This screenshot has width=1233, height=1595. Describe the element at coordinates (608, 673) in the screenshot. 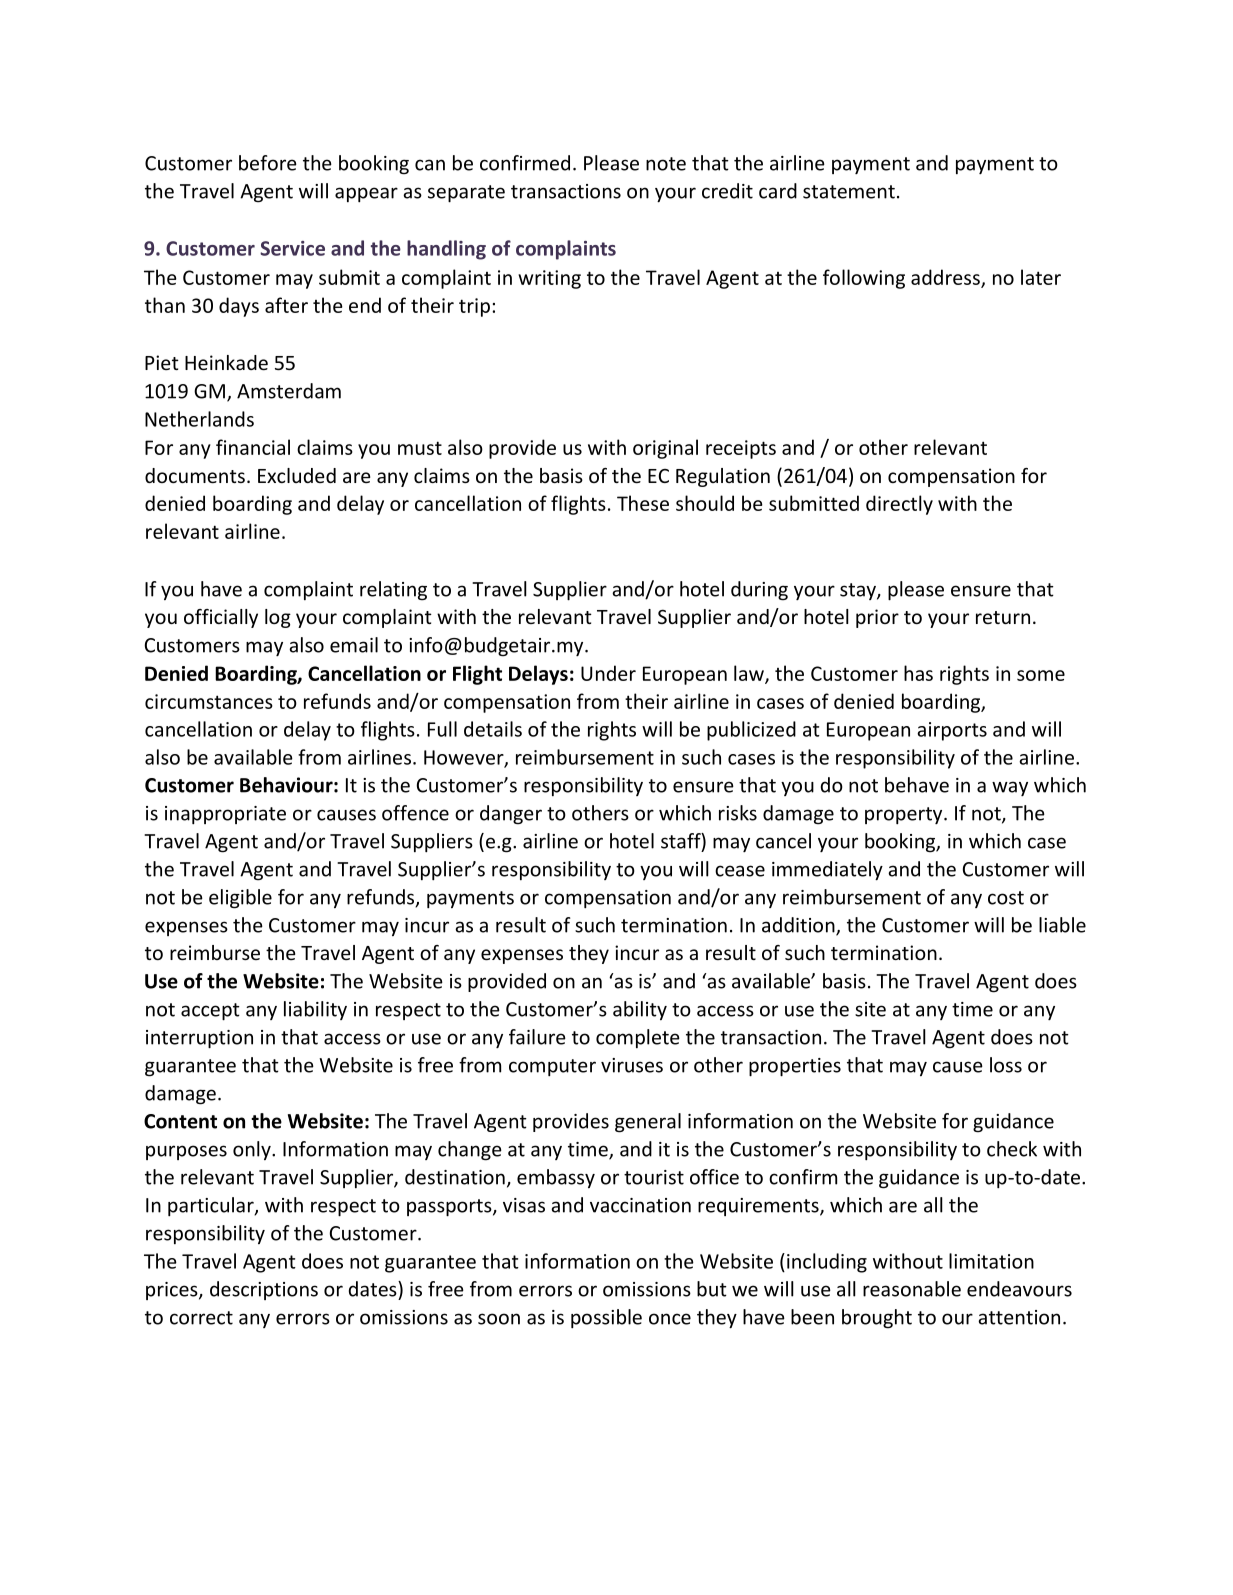

I see `Under` at that location.
